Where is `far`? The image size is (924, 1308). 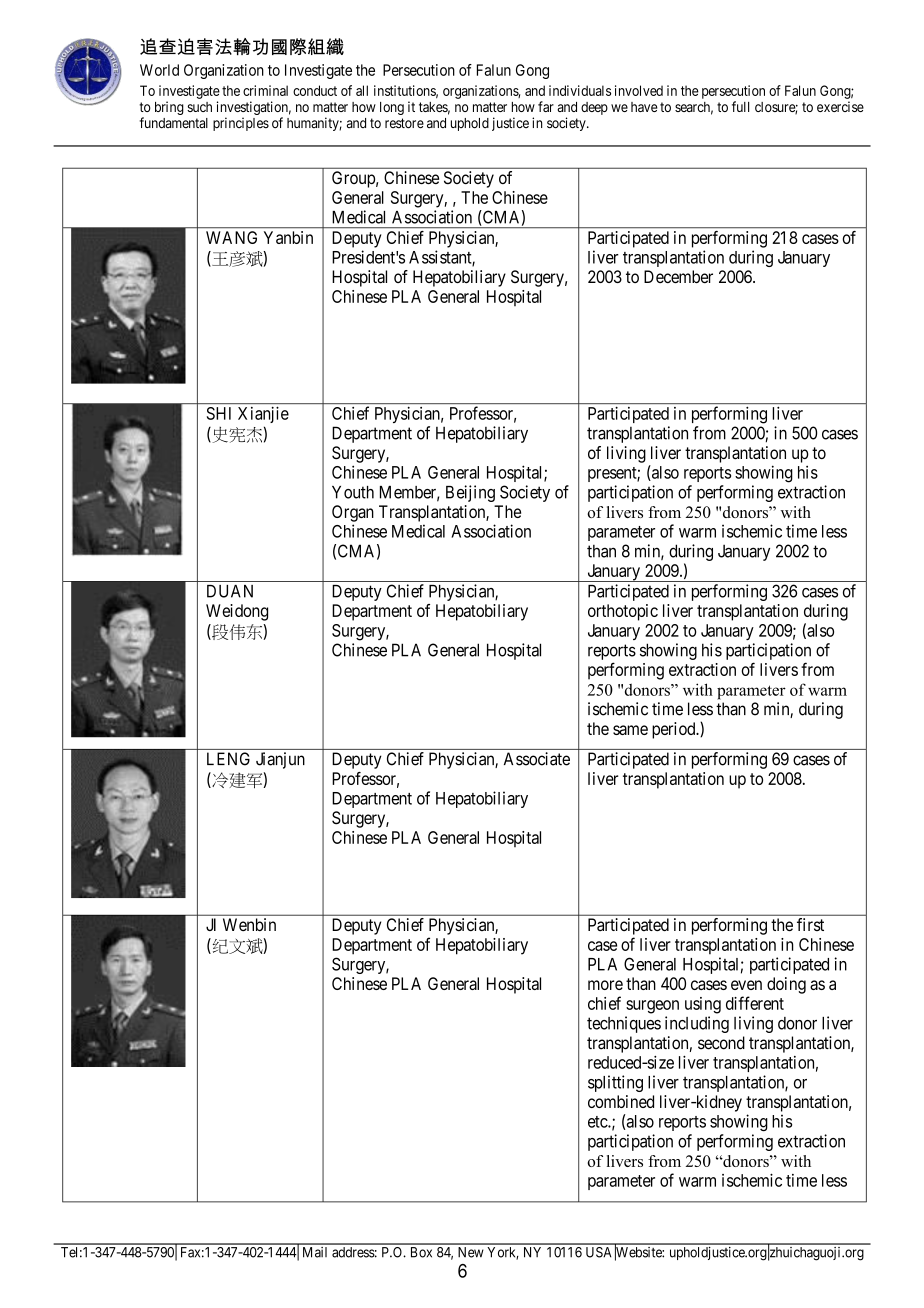 far is located at coordinates (546, 106).
